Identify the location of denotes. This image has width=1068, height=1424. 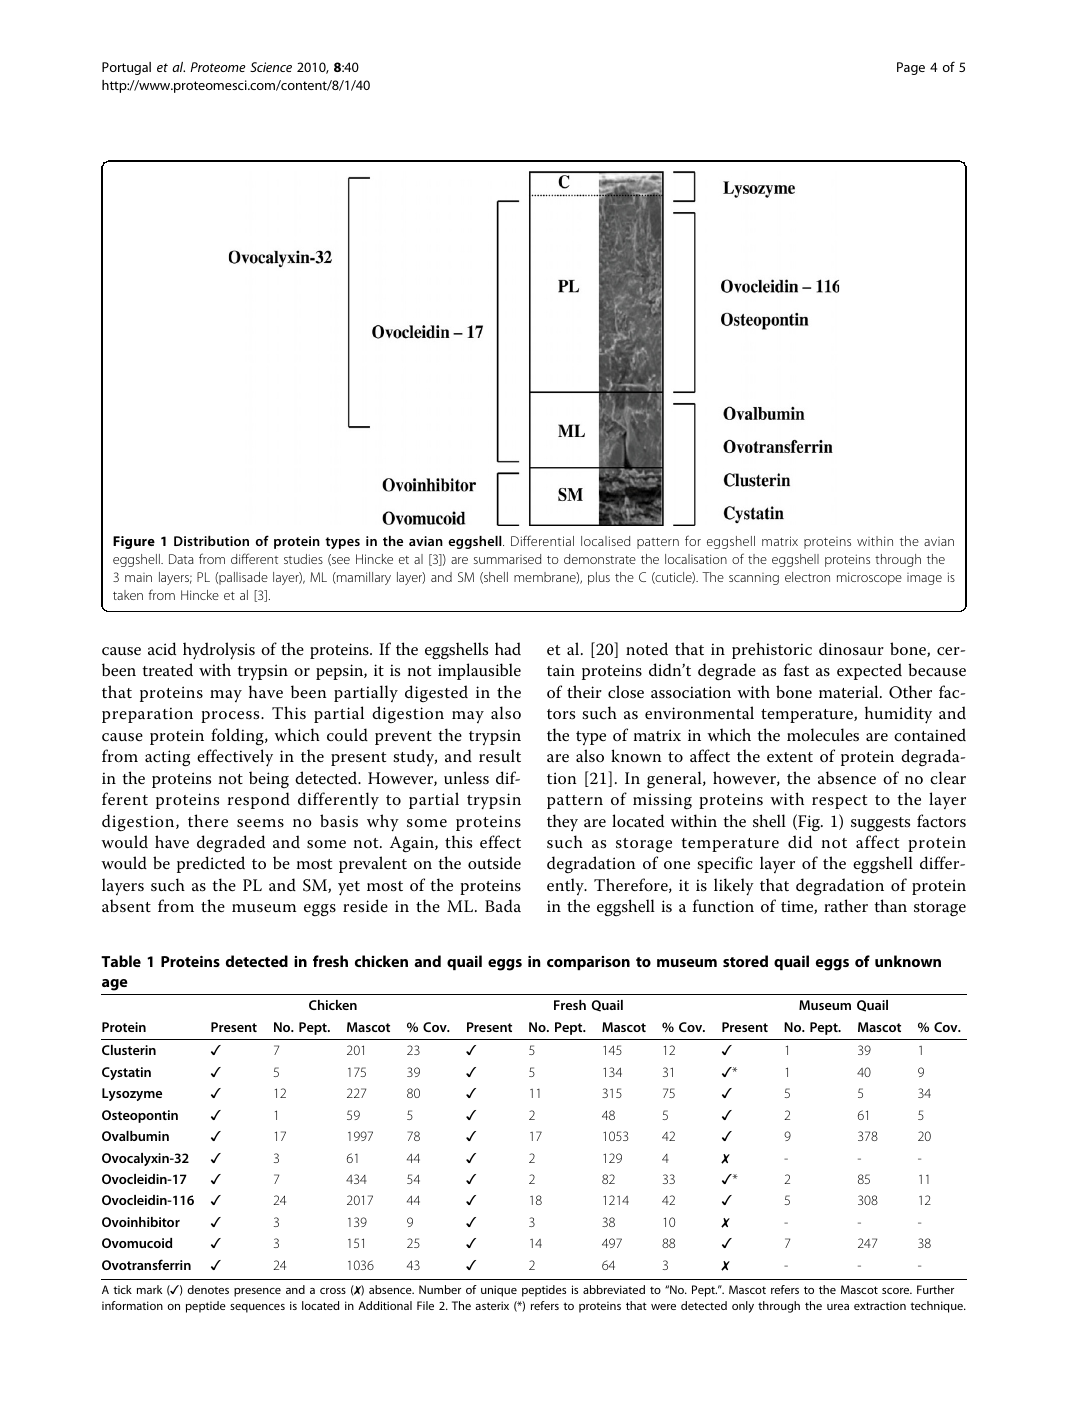
(208, 1289).
